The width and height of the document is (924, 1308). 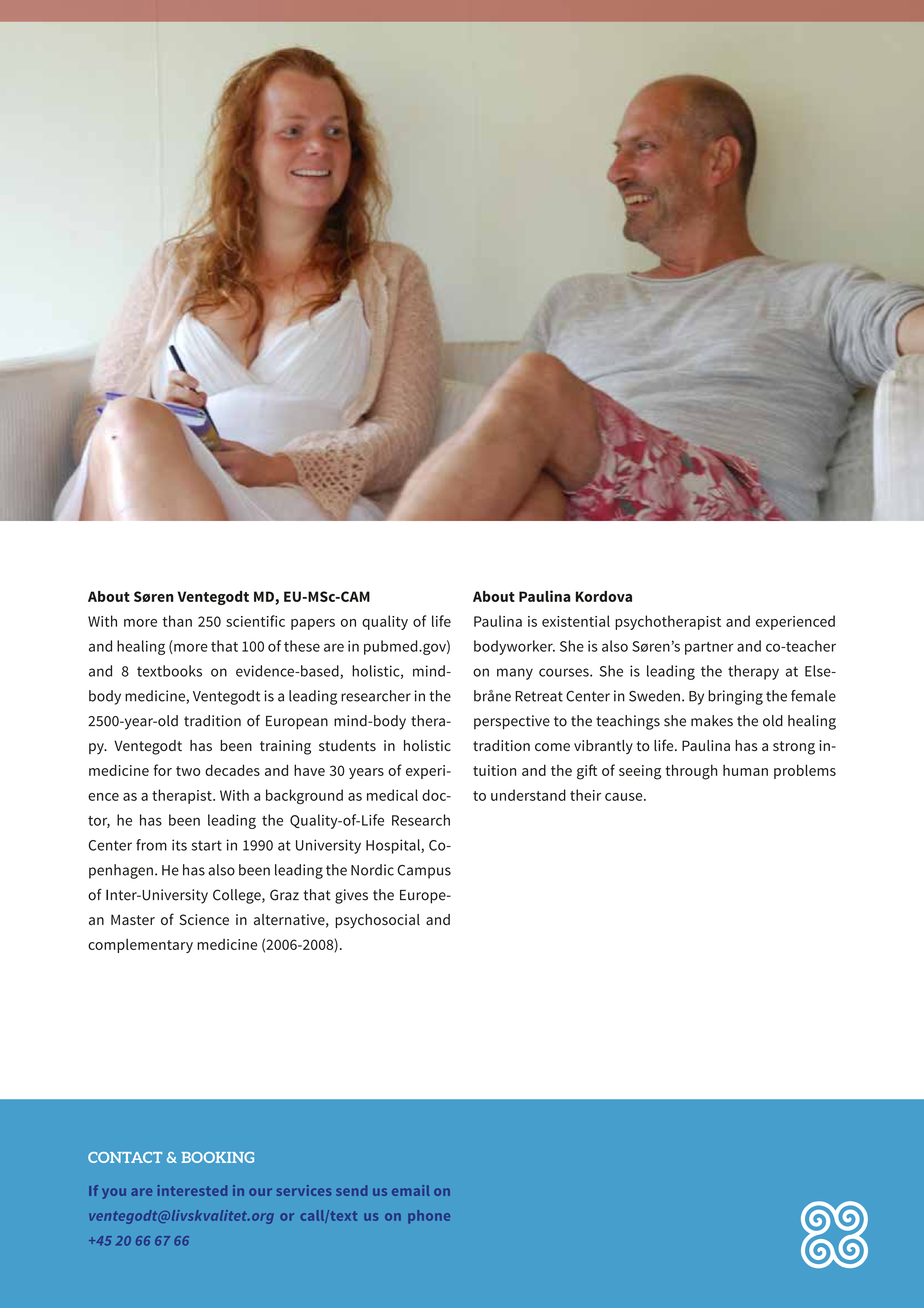 I want to click on phone, so click(x=429, y=1217).
